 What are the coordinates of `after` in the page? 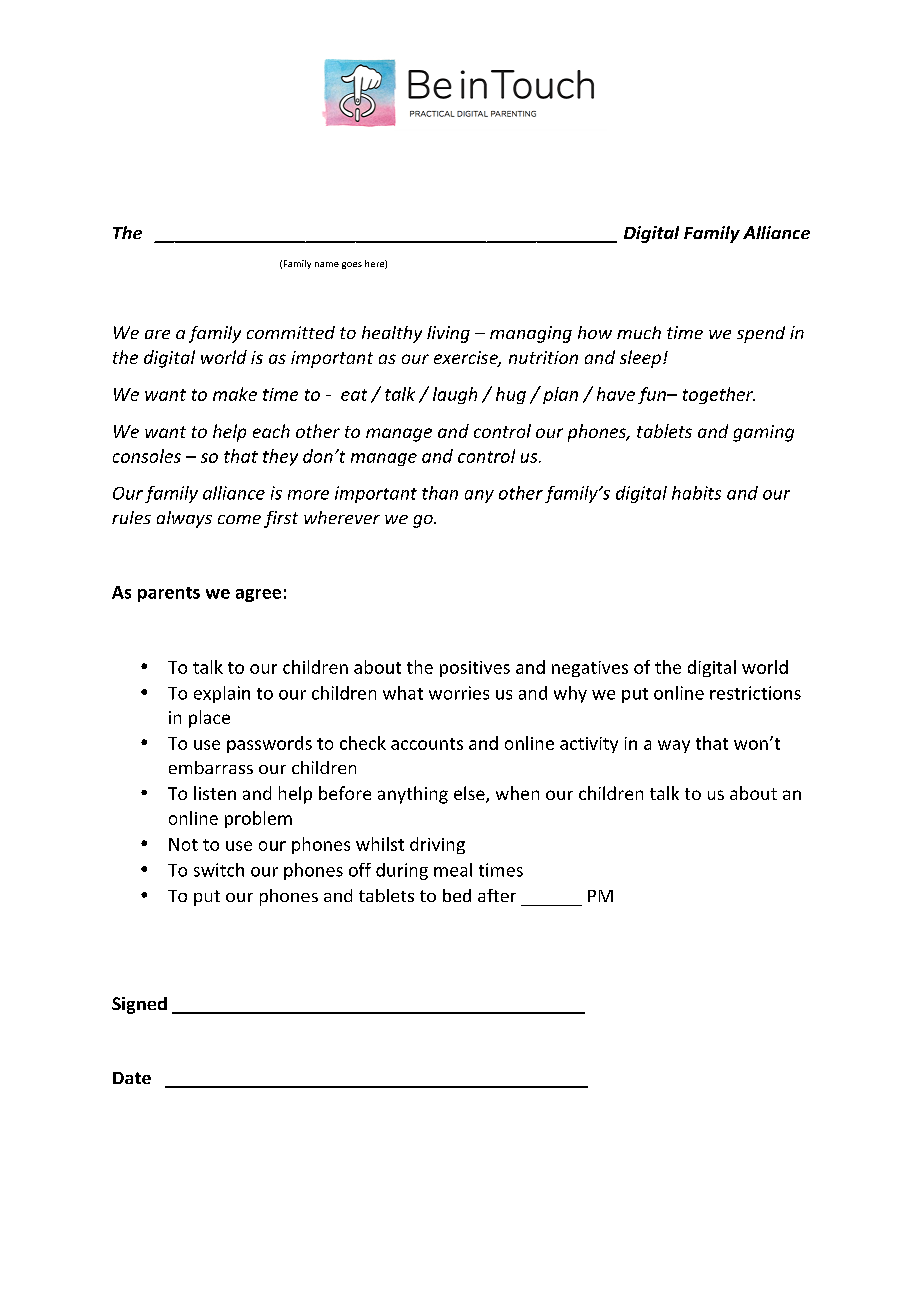 It's located at (497, 895).
